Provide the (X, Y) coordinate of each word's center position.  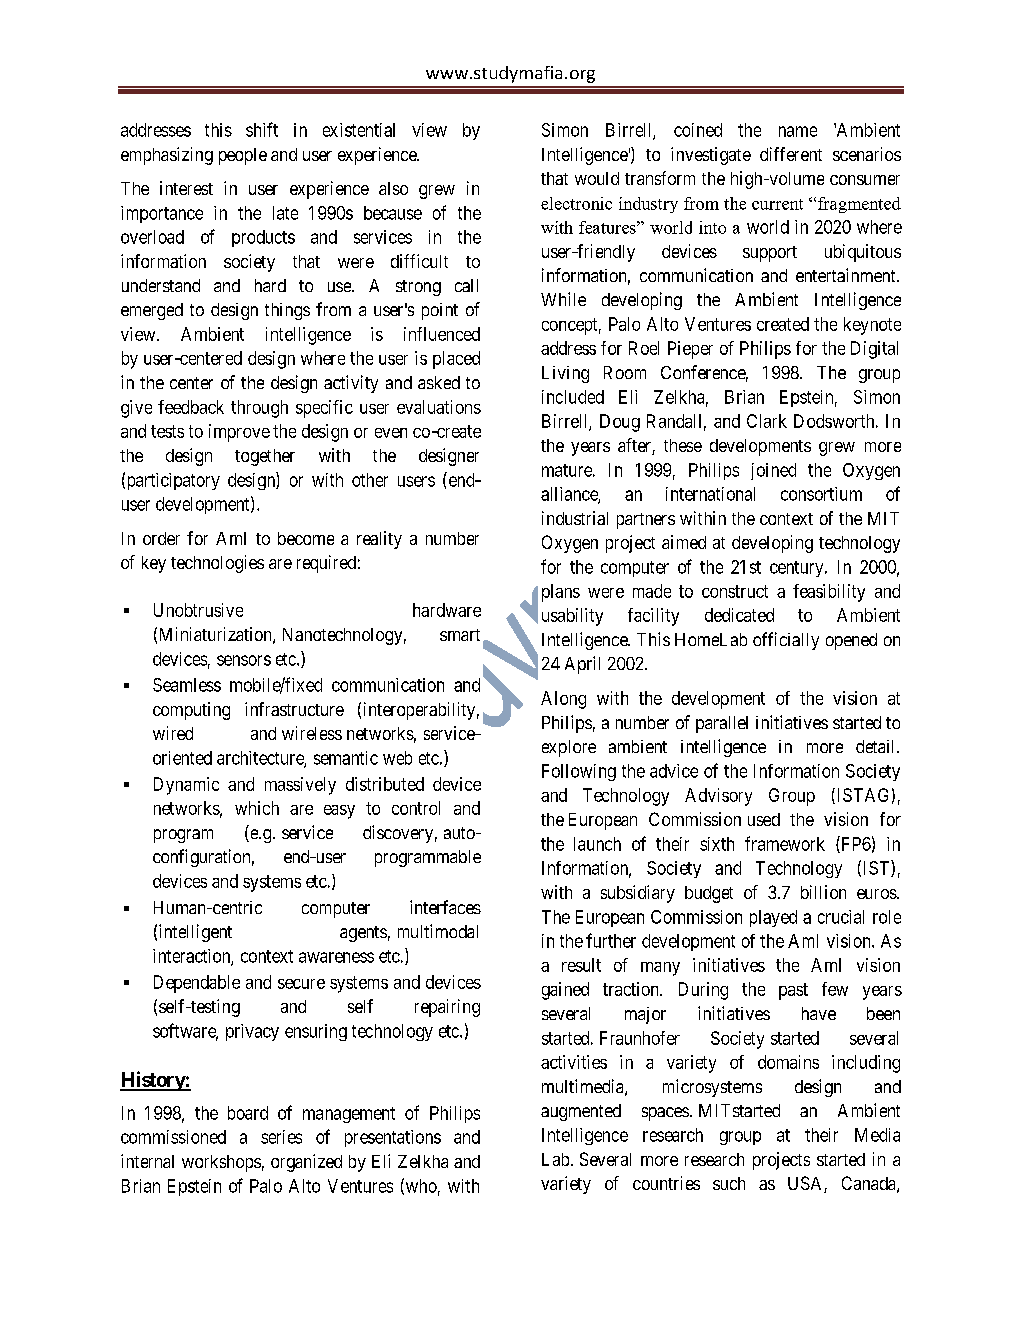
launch (597, 844)
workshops (221, 1163)
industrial (575, 518)
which (257, 808)
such (729, 1183)
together (265, 457)
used (764, 819)
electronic (576, 203)
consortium (821, 494)
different (791, 154)
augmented (581, 1112)
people (243, 156)
